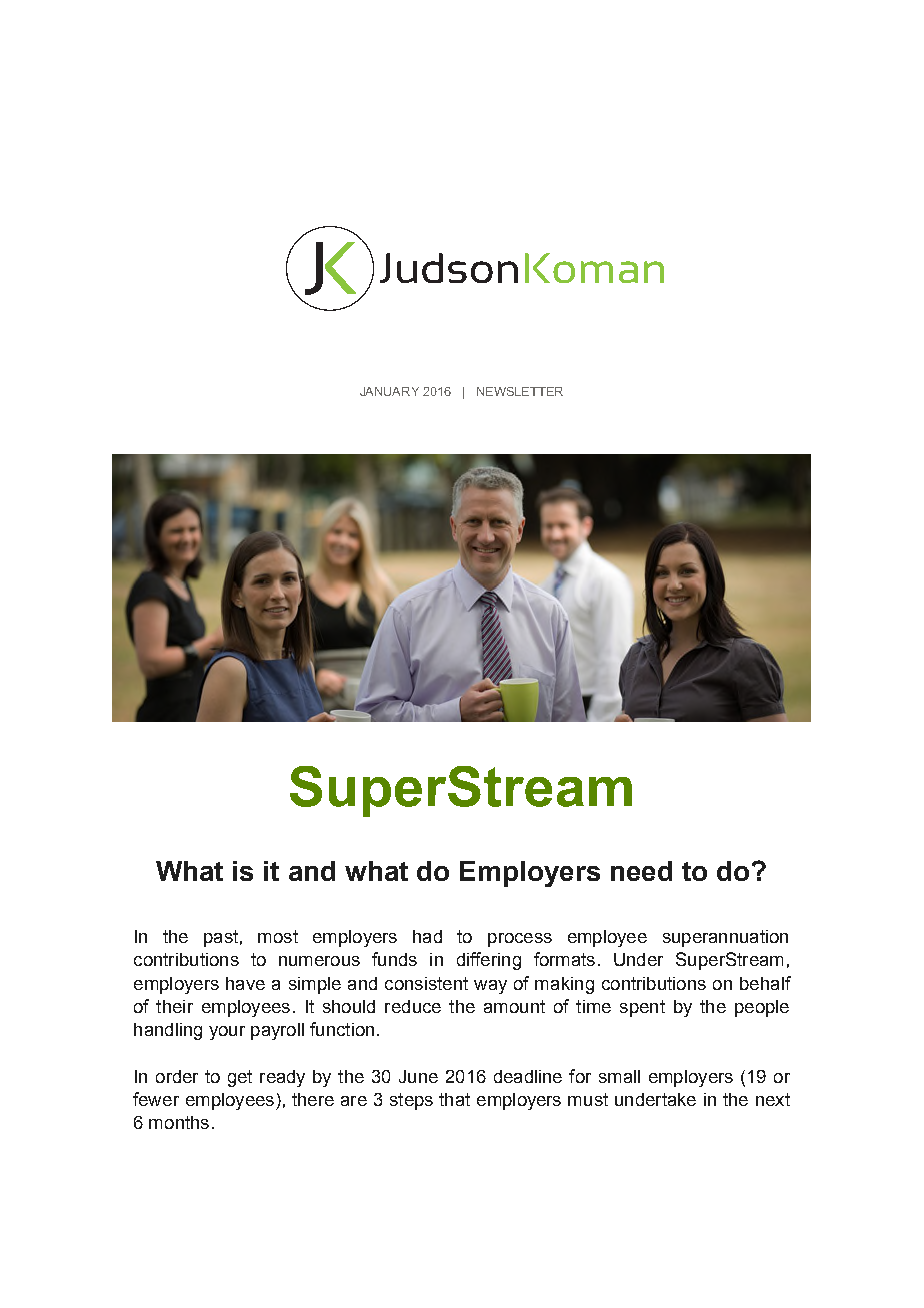 This page has width=924, height=1308. What do you see at coordinates (240, 1078) in the page?
I see `get` at bounding box center [240, 1078].
